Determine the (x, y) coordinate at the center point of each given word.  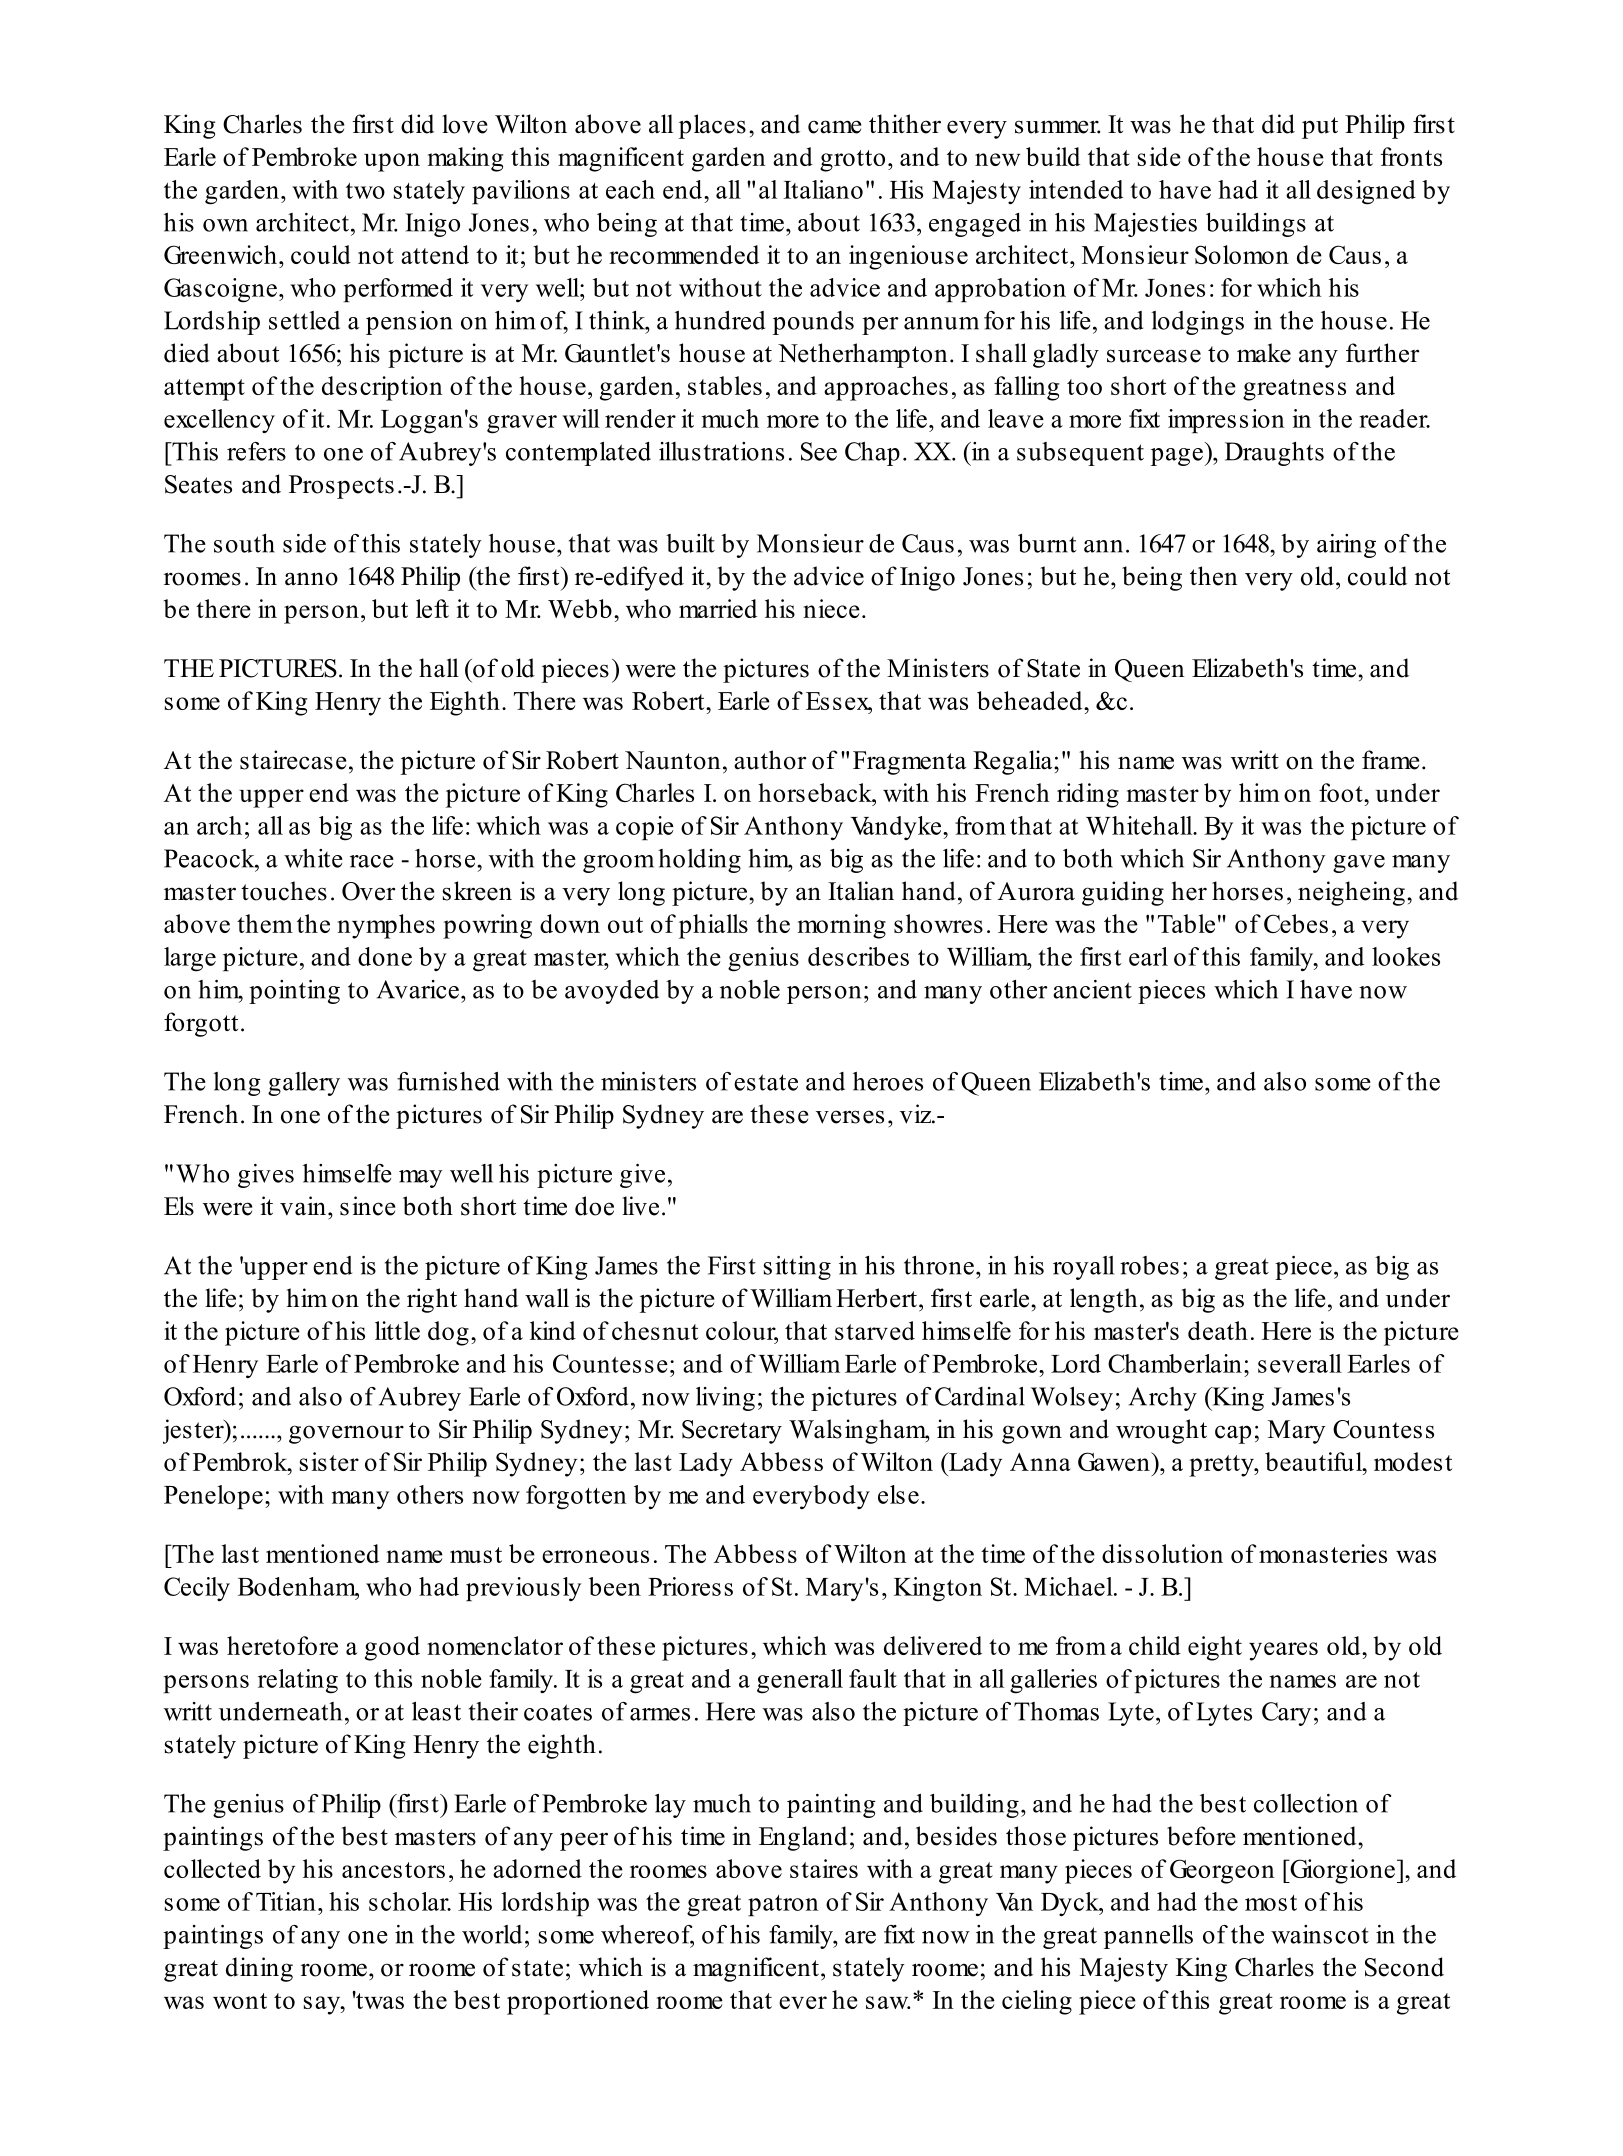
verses (850, 1117)
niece (831, 608)
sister (329, 1461)
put (1320, 128)
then (1214, 576)
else (898, 1494)
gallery (304, 1084)
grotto (852, 161)
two (365, 191)
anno (311, 579)
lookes (1406, 956)
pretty (1222, 1466)
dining (259, 1969)
